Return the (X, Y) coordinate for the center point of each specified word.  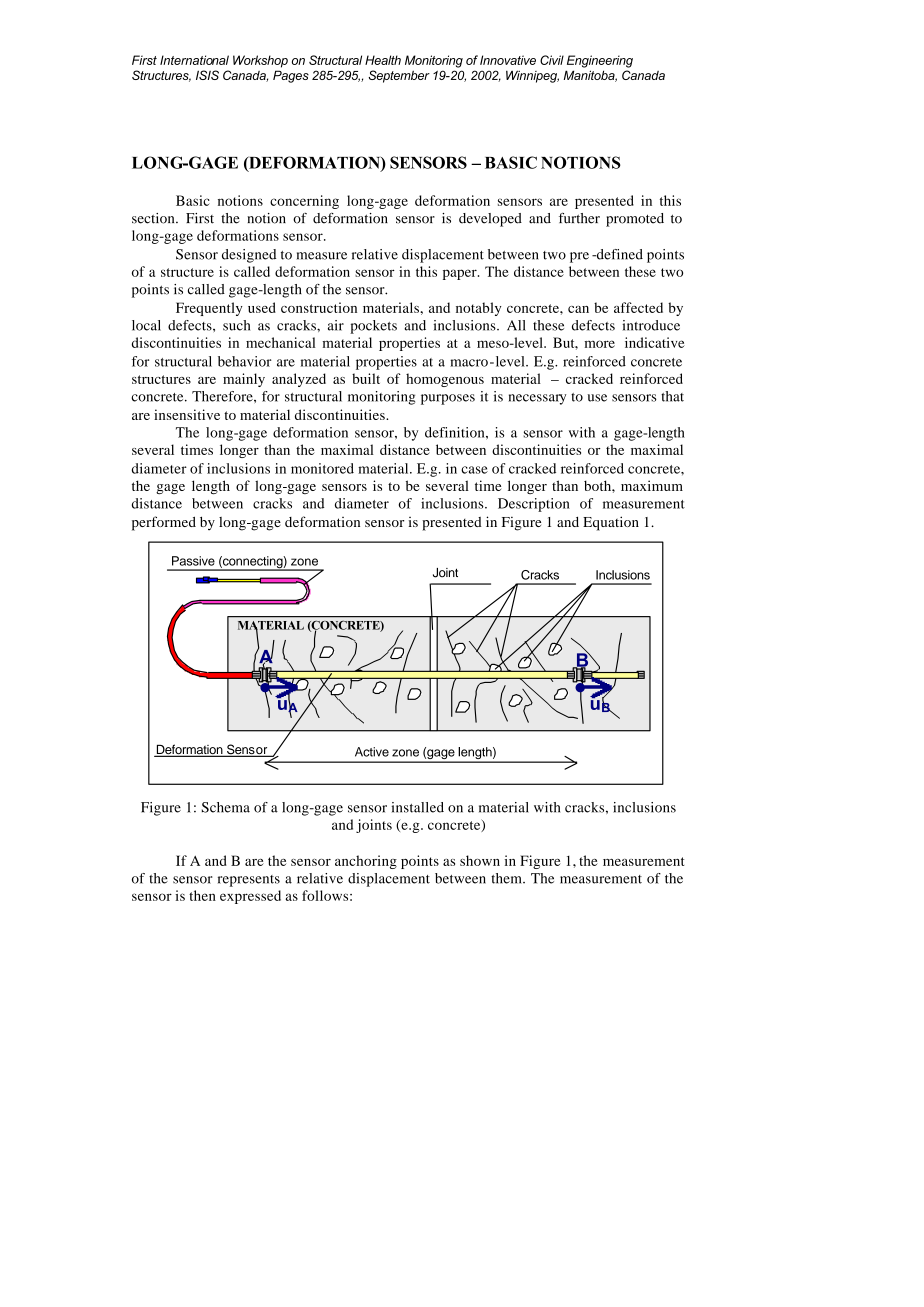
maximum (652, 485)
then (202, 895)
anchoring (366, 862)
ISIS (207, 75)
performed (164, 523)
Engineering (600, 61)
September (399, 76)
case (474, 470)
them (507, 878)
